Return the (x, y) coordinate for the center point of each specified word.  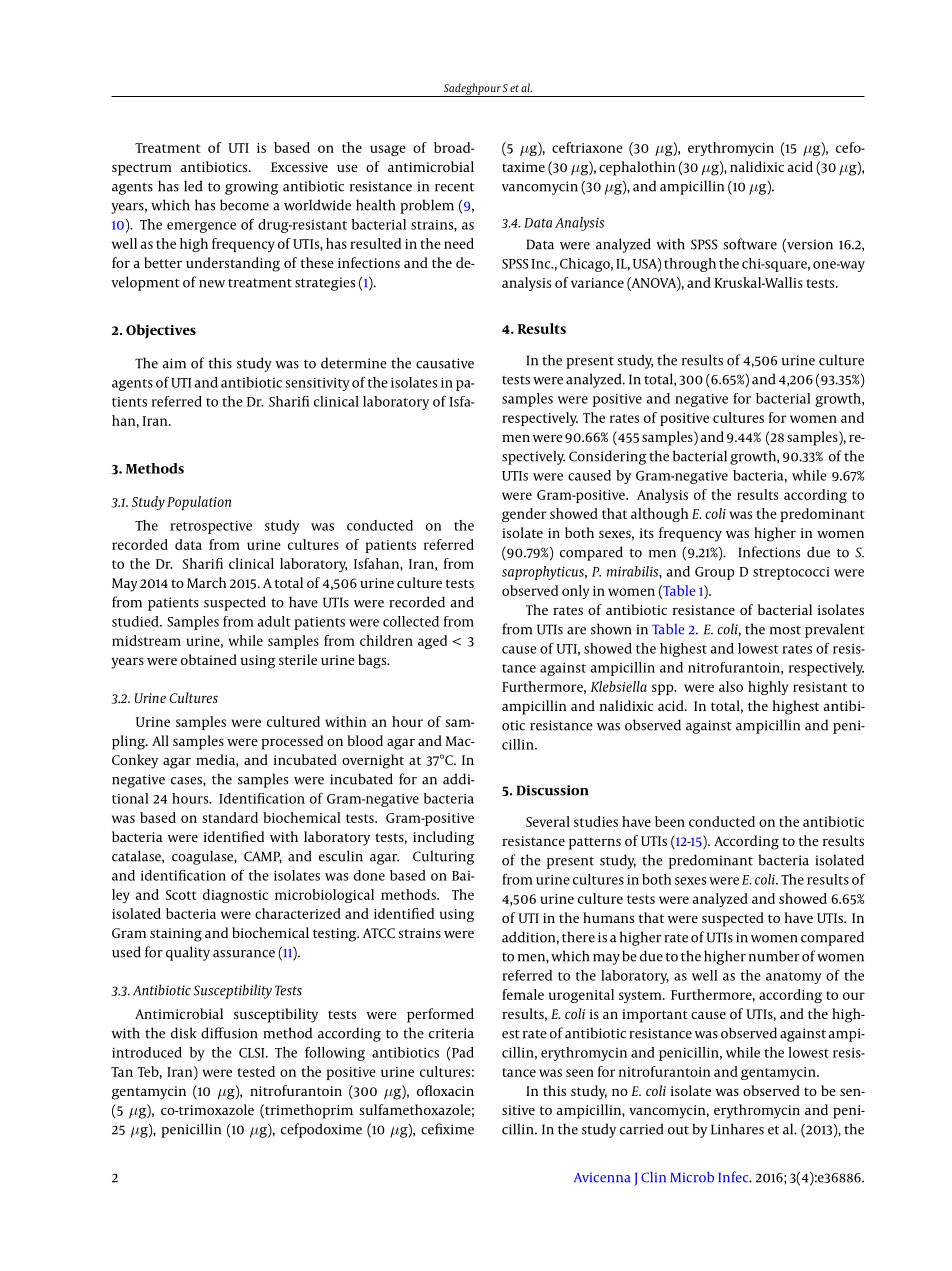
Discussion (553, 790)
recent (454, 187)
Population (199, 503)
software (750, 244)
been (670, 821)
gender (524, 515)
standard (230, 817)
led (193, 186)
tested (256, 1071)
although (659, 515)
